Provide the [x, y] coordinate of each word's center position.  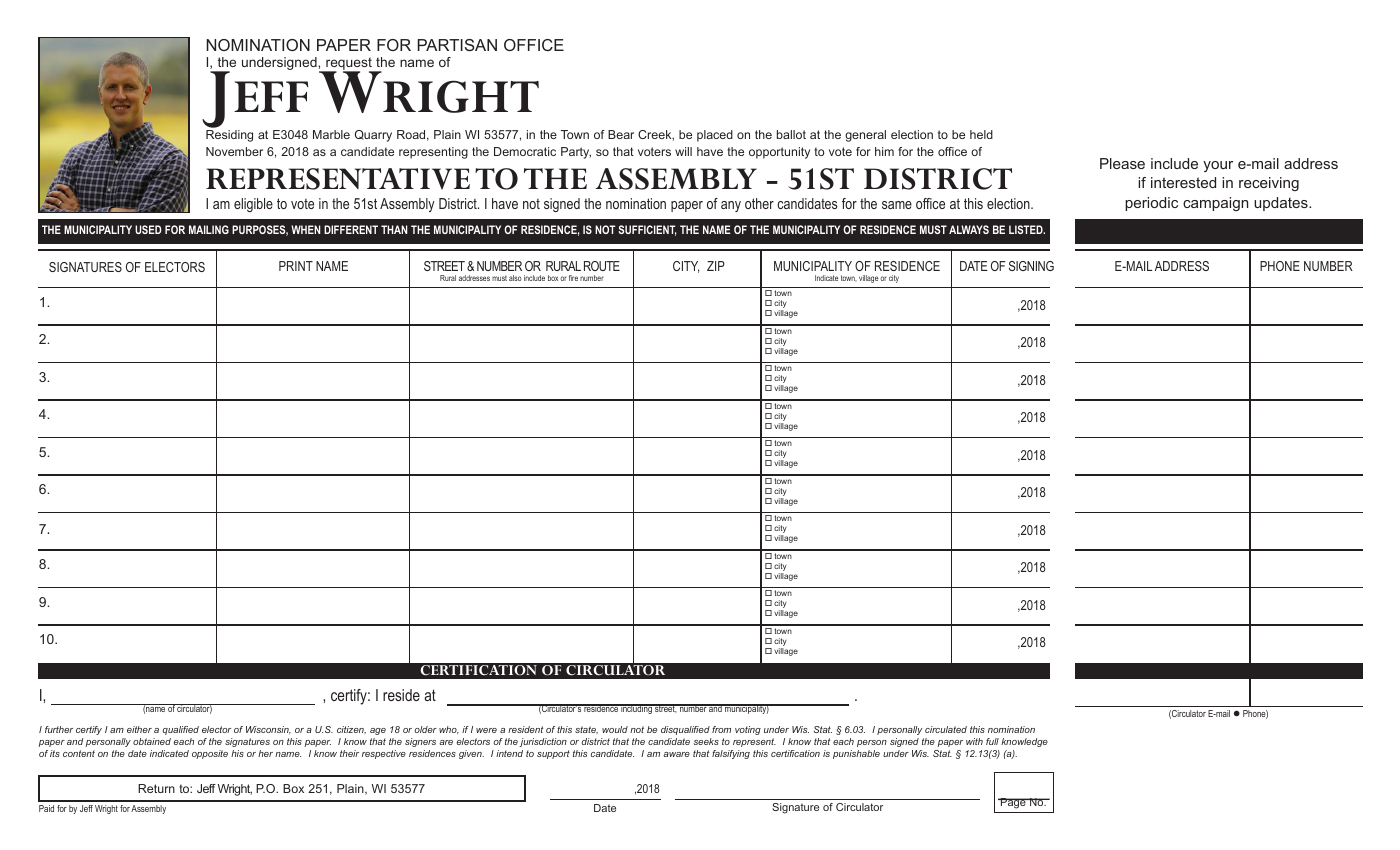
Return [156, 788]
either [139, 729]
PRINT [296, 266]
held [981, 134]
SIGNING [1031, 266]
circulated [946, 729]
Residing [229, 136]
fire [573, 278]
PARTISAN [457, 45]
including [636, 709]
